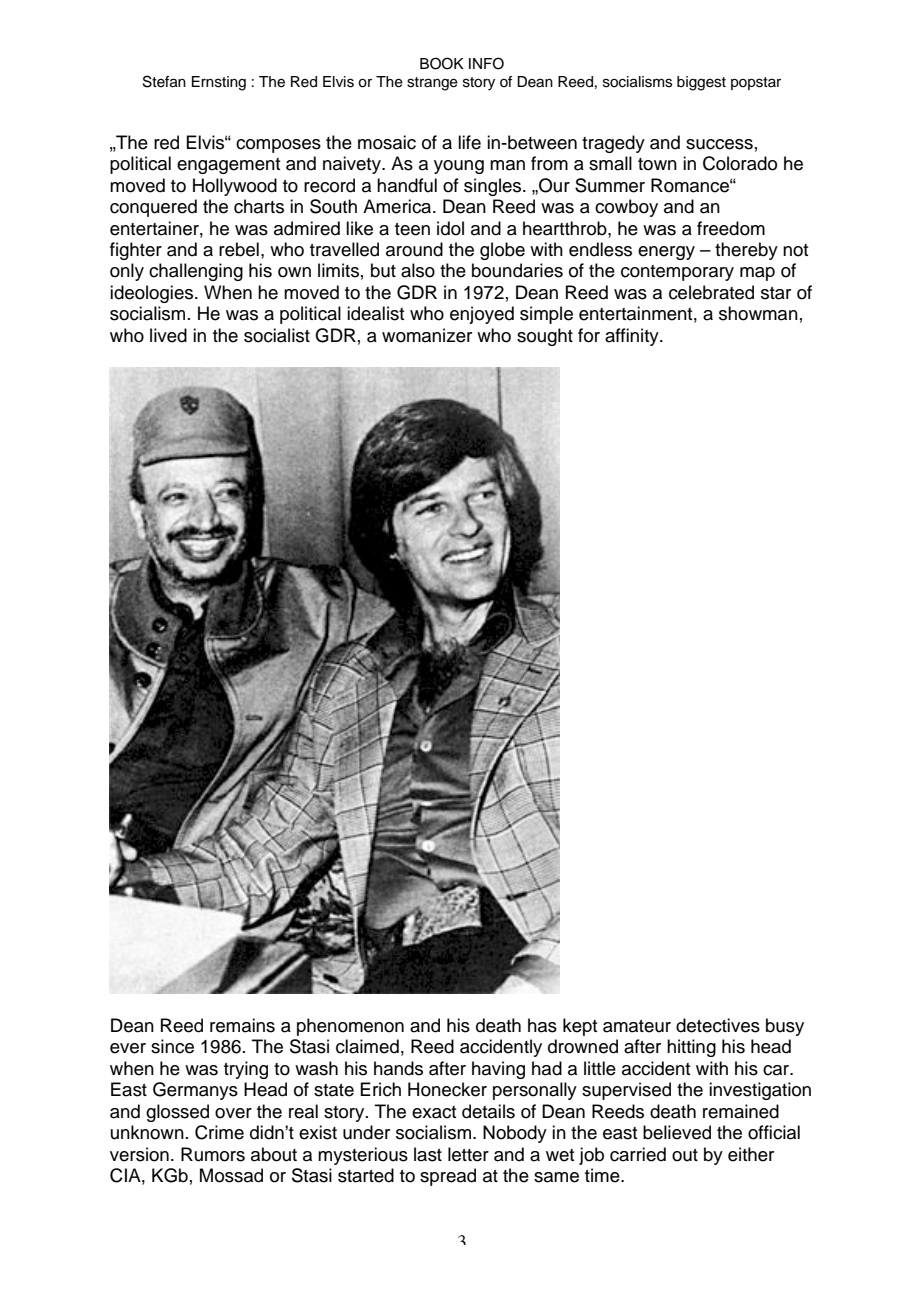 This image has height=1308, width=924. I want to click on Rumors, so click(213, 1154).
